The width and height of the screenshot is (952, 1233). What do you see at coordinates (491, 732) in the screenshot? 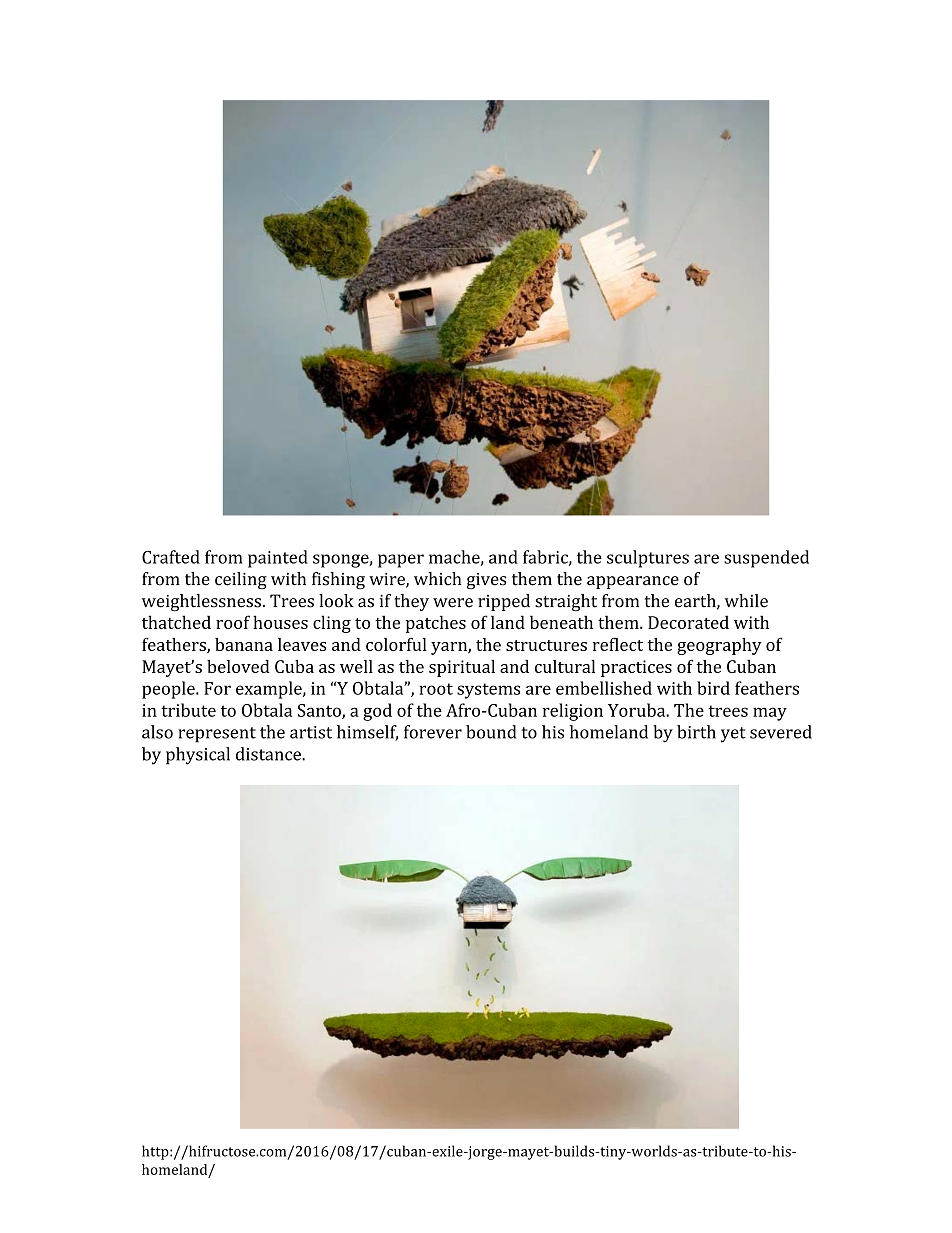
I see `bound` at bounding box center [491, 732].
